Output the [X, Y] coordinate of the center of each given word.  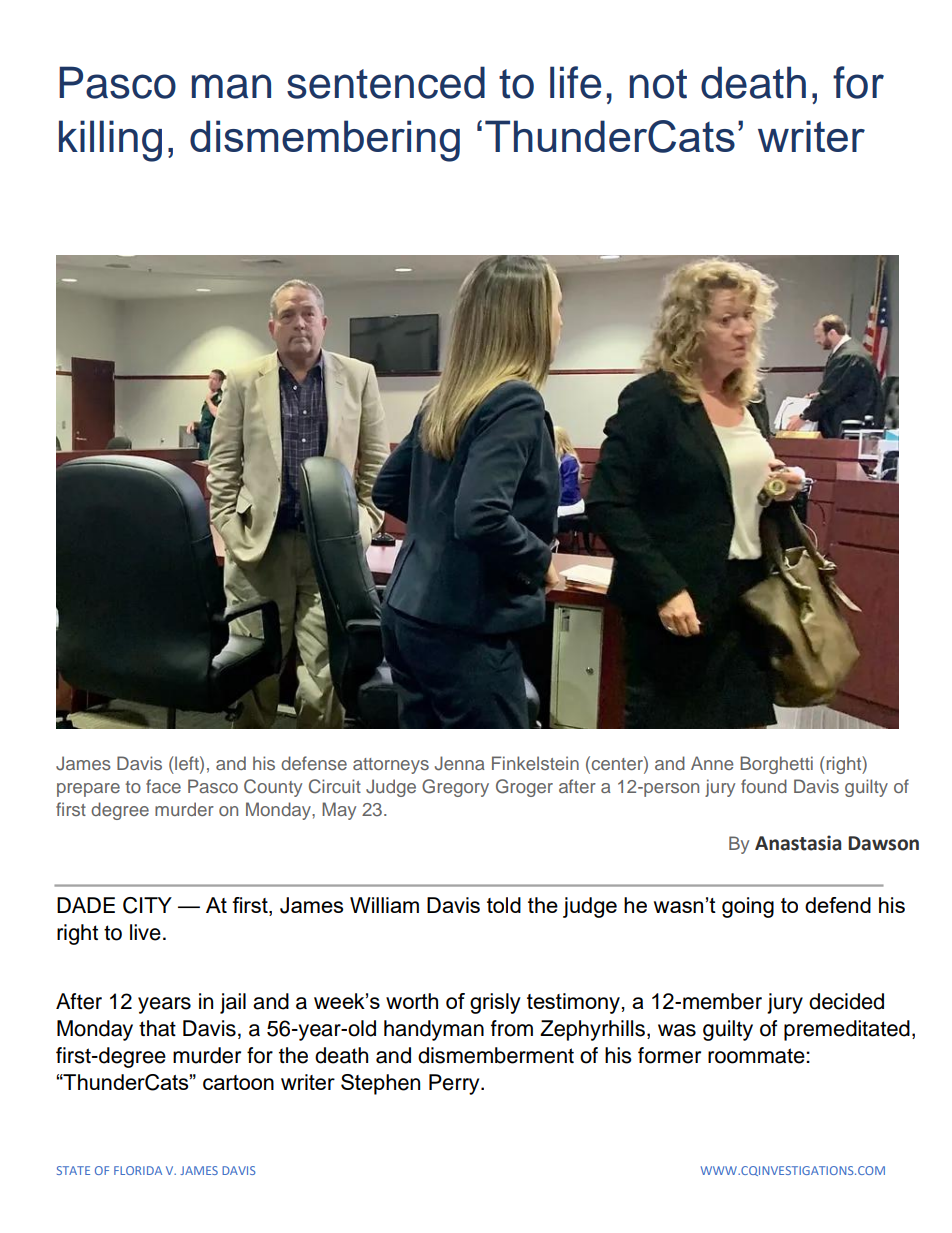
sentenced [386, 82]
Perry [455, 1084]
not [658, 84]
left [188, 763]
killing [110, 141]
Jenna [460, 763]
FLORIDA [138, 1170]
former [669, 1055]
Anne [712, 763]
